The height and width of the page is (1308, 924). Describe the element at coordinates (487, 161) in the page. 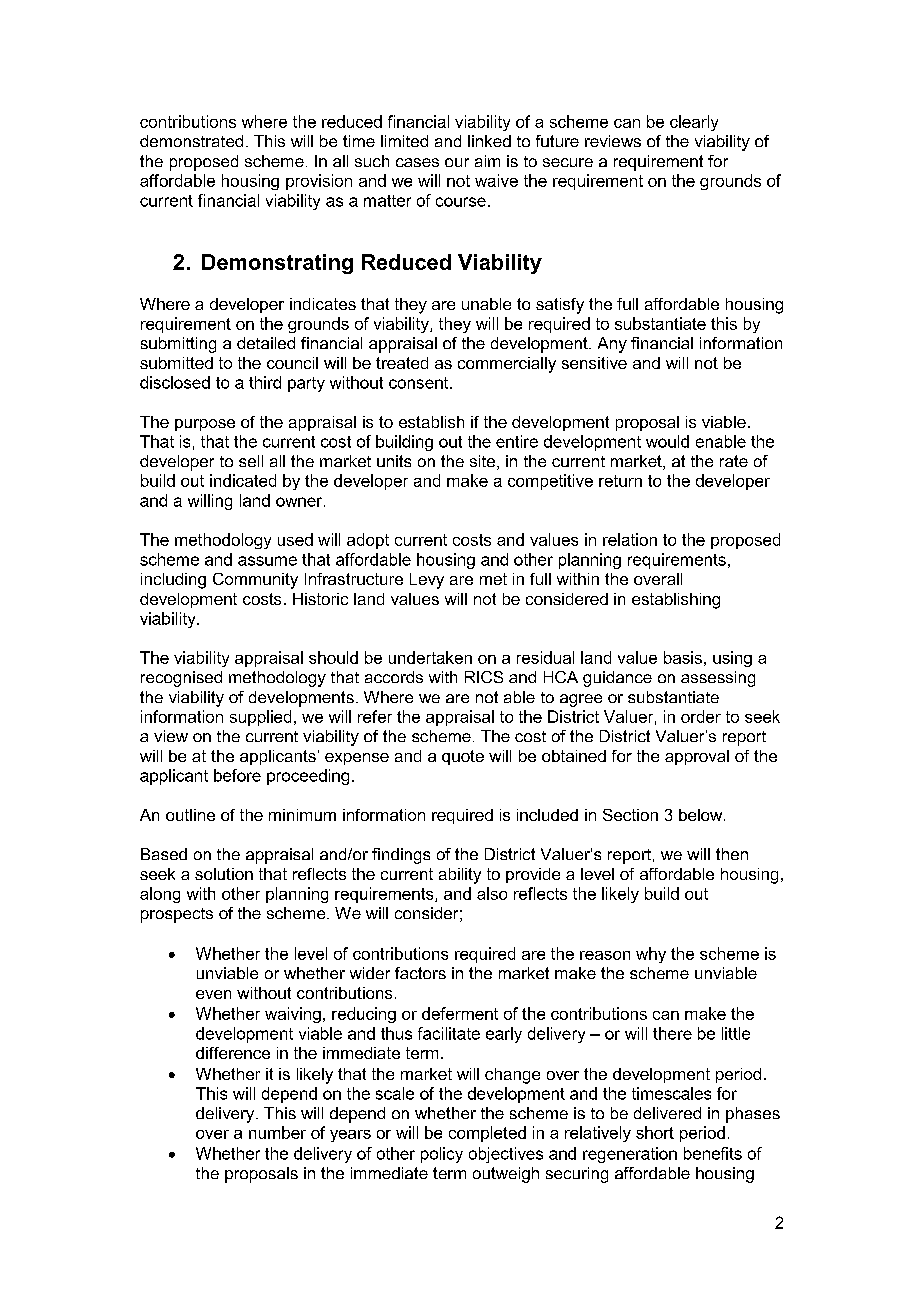

I see `aim` at that location.
